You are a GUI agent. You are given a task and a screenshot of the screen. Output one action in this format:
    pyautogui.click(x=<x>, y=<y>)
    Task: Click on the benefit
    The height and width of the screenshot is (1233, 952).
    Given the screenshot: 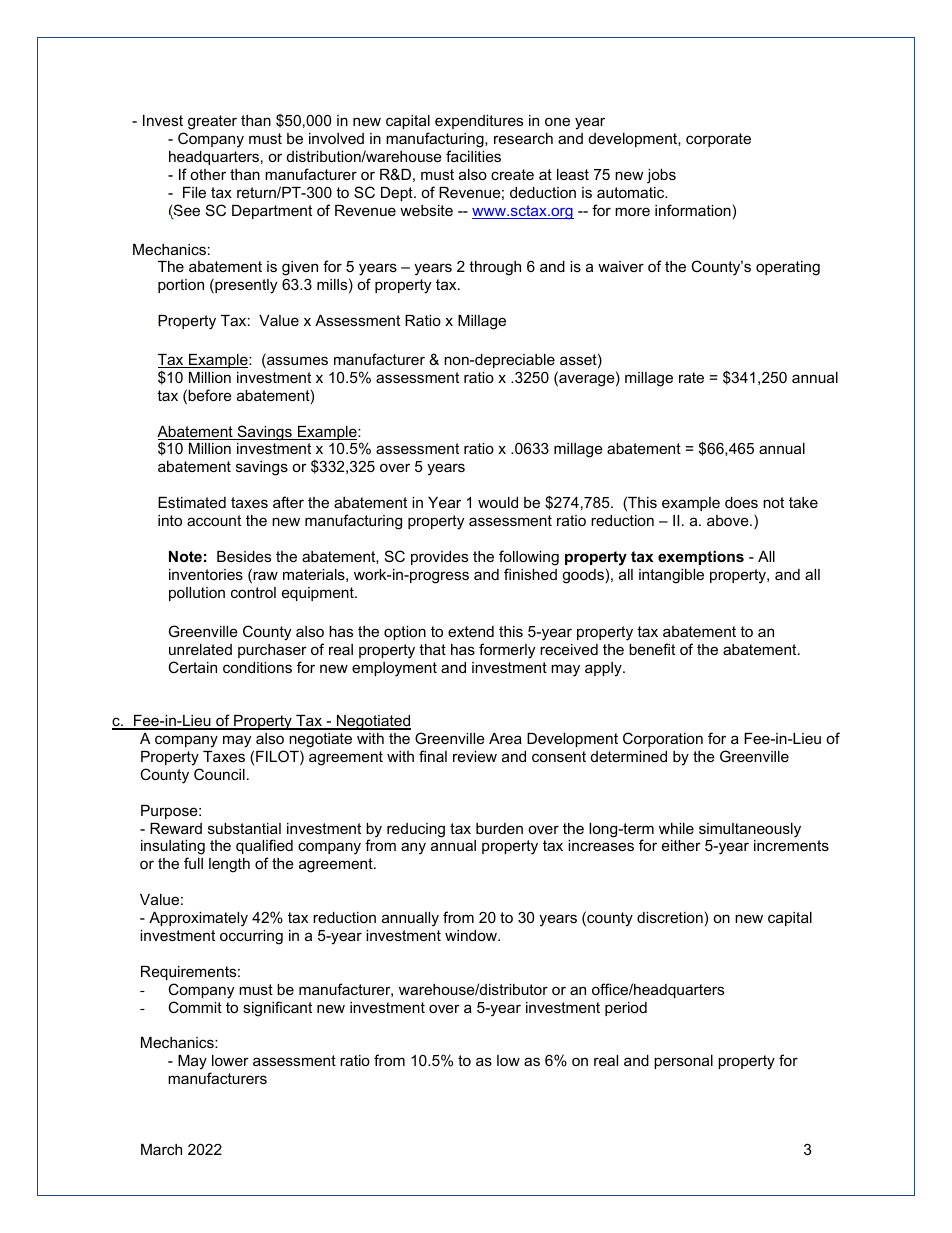 What is the action you would take?
    pyautogui.click(x=652, y=649)
